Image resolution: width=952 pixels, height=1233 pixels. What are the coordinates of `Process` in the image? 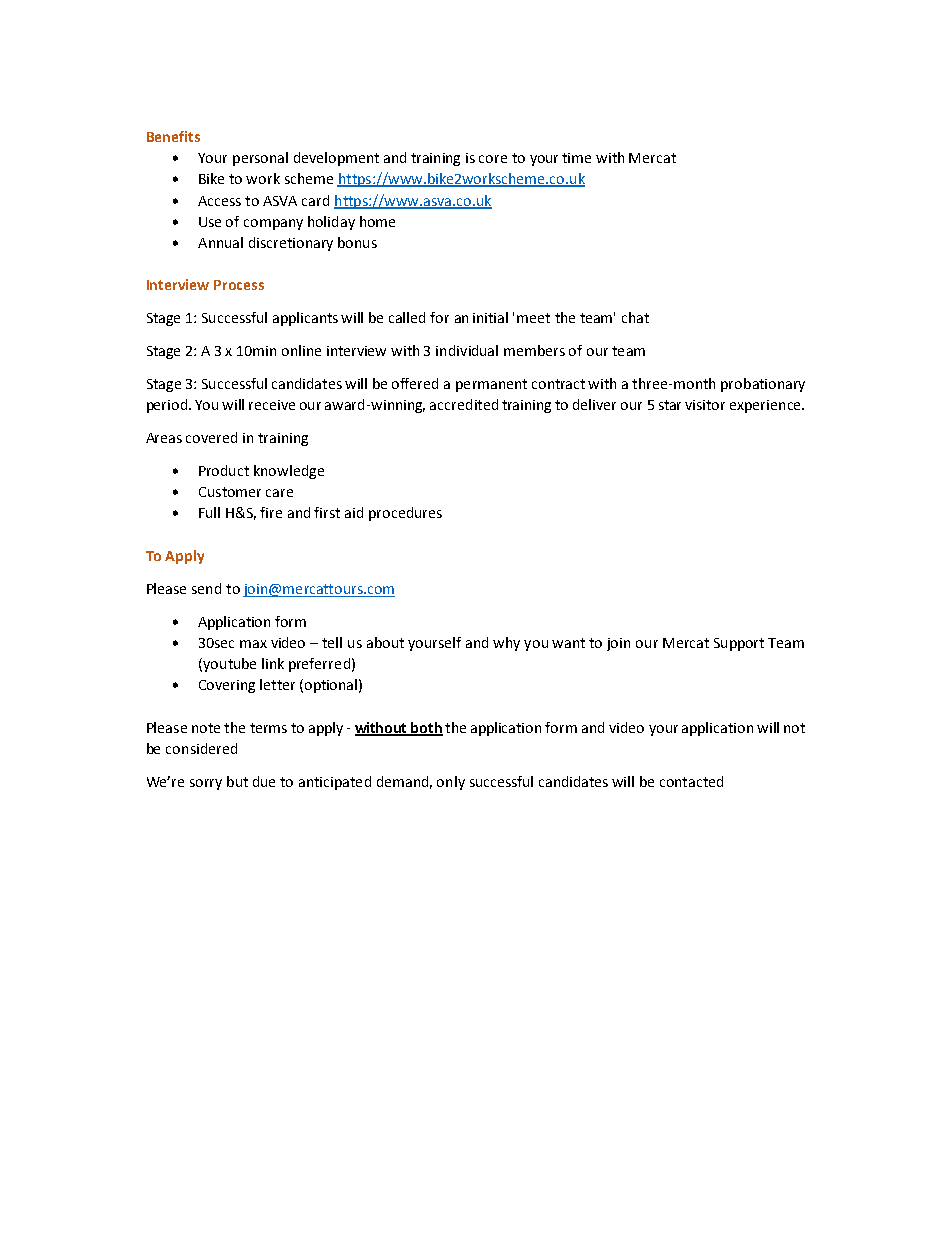 It's located at (239, 285).
